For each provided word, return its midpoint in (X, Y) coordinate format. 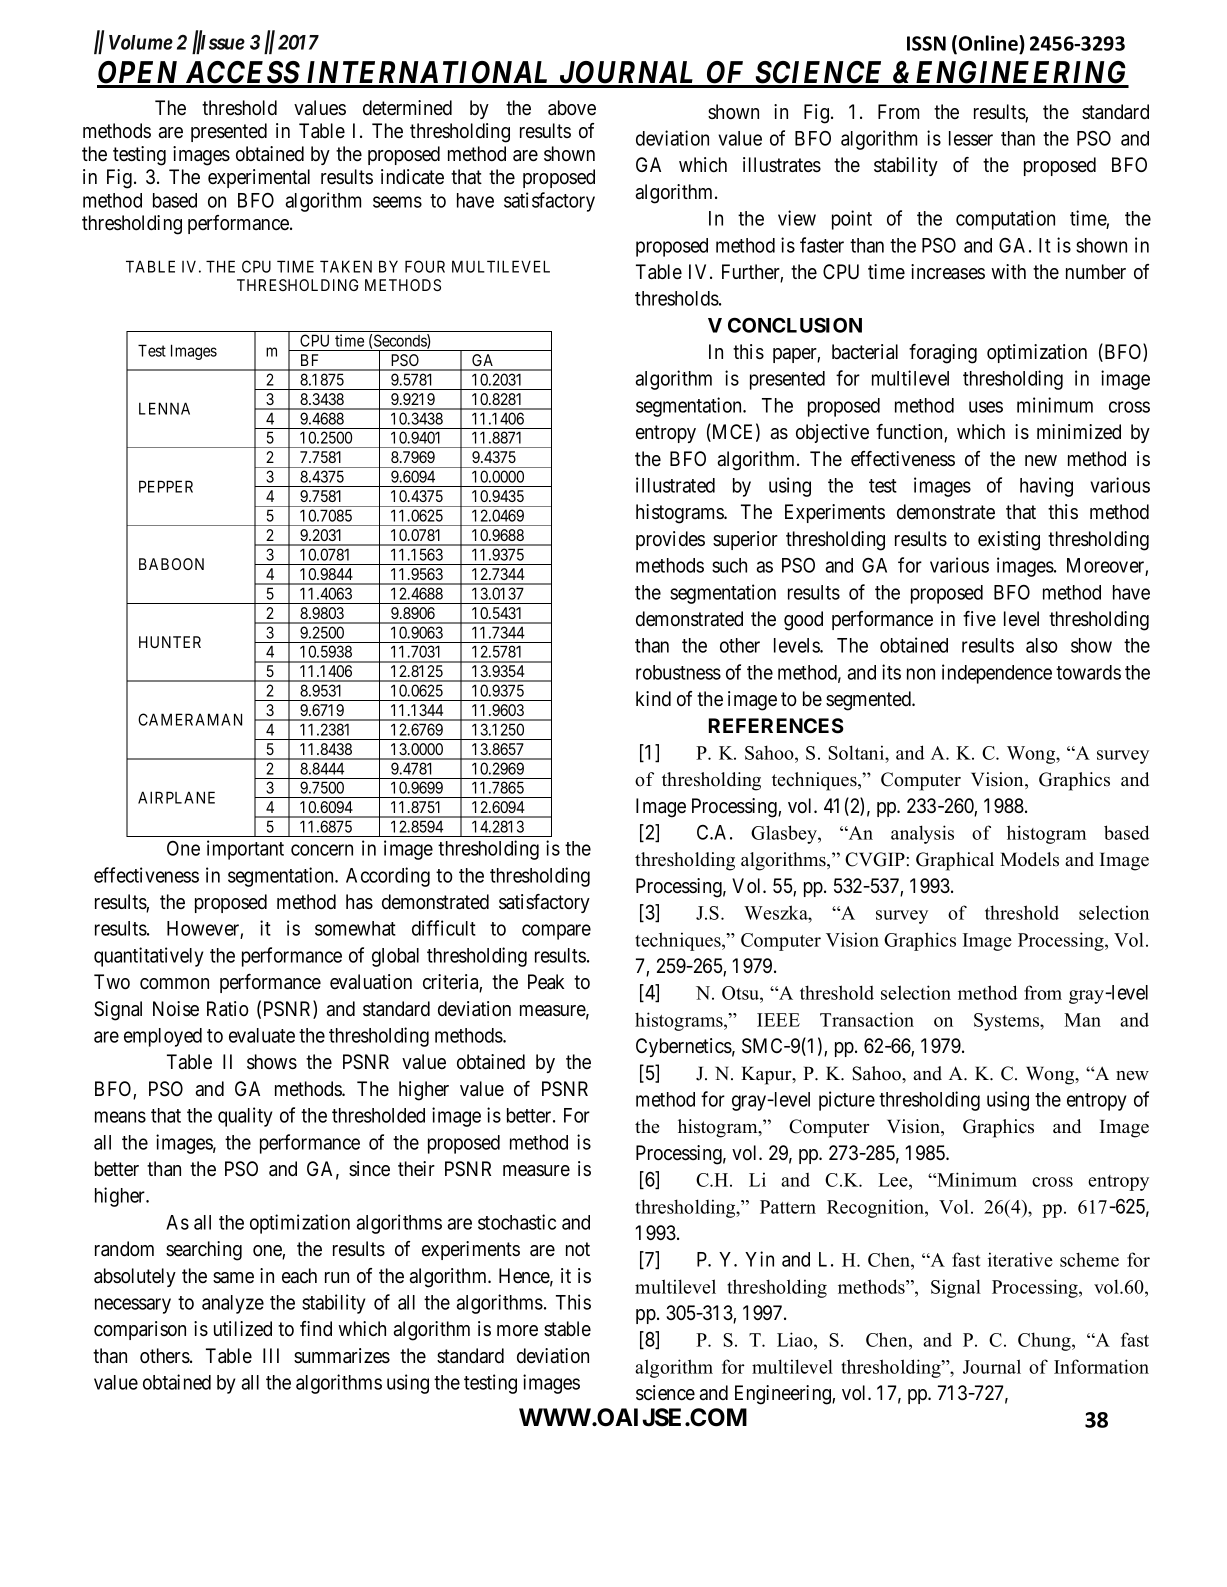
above (572, 108)
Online (989, 43)
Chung (1045, 1341)
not (578, 1249)
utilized (243, 1329)
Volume (141, 42)
